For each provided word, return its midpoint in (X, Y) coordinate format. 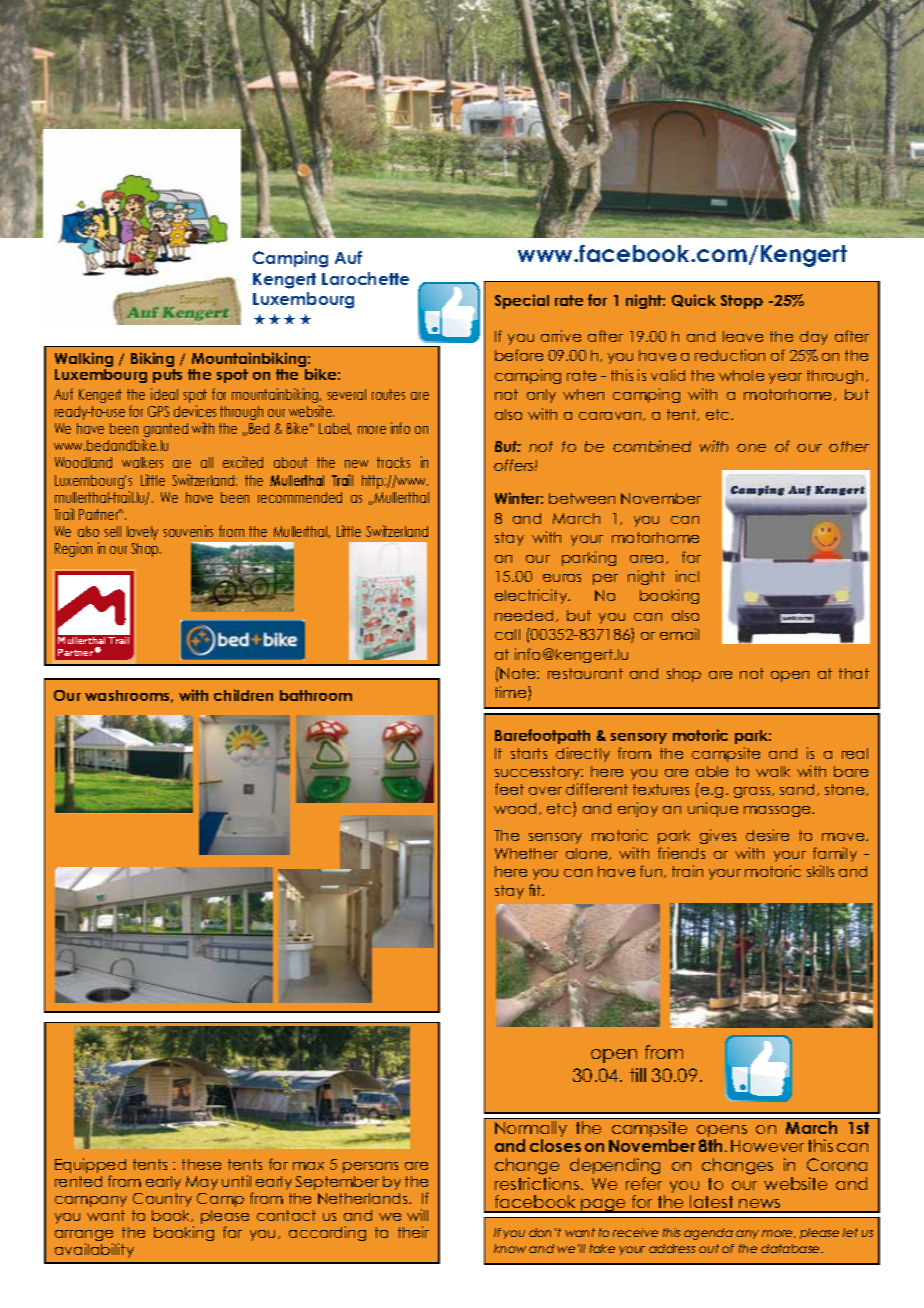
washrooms (129, 696)
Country (162, 1200)
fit (536, 890)
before (519, 355)
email (679, 634)
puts (167, 376)
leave (743, 336)
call (507, 634)
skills (820, 871)
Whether (526, 853)
